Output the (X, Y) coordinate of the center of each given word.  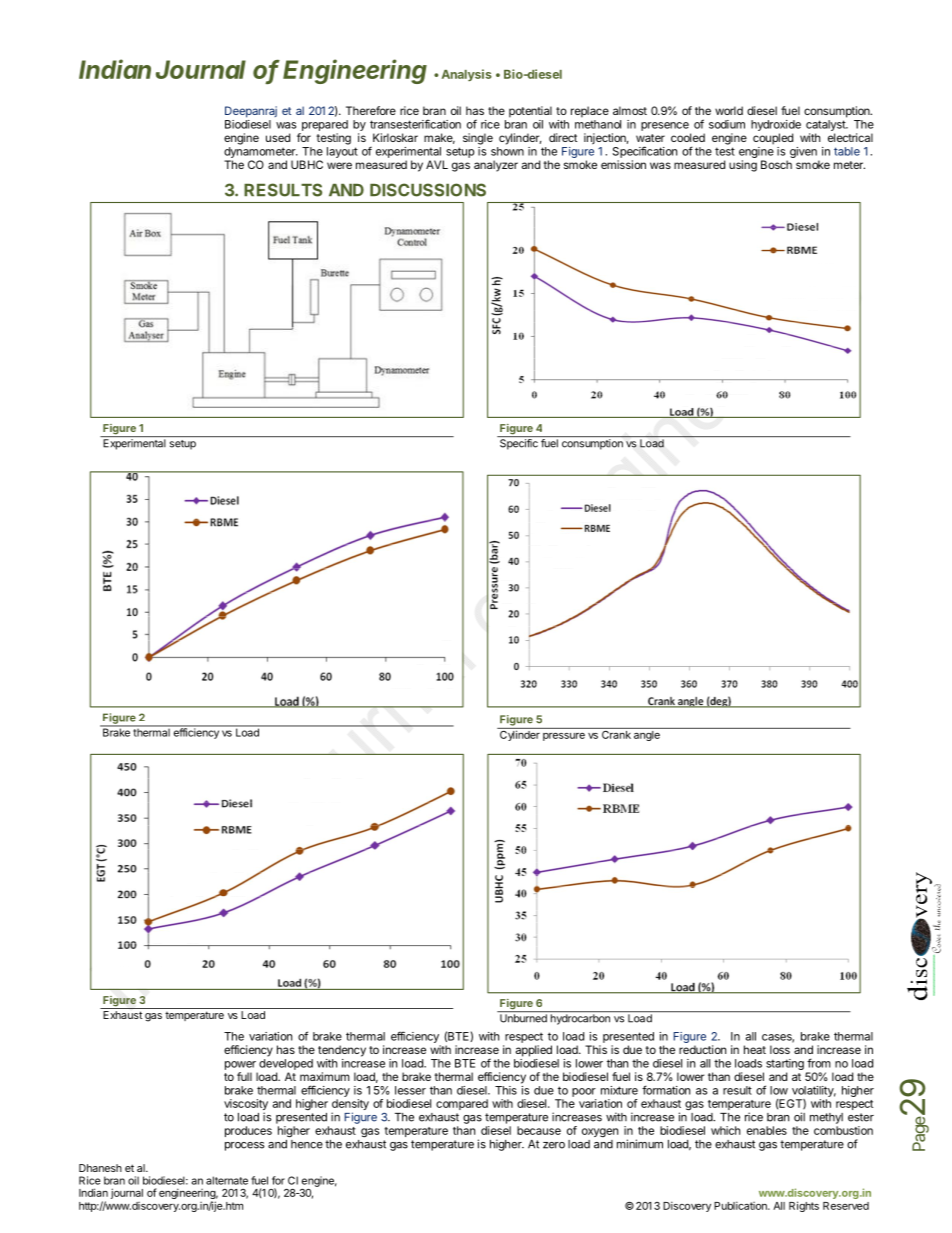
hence (306, 1143)
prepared (325, 125)
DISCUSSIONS (428, 190)
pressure (564, 736)
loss (780, 1049)
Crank (616, 733)
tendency (342, 1051)
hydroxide (776, 125)
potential (530, 112)
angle (647, 734)
